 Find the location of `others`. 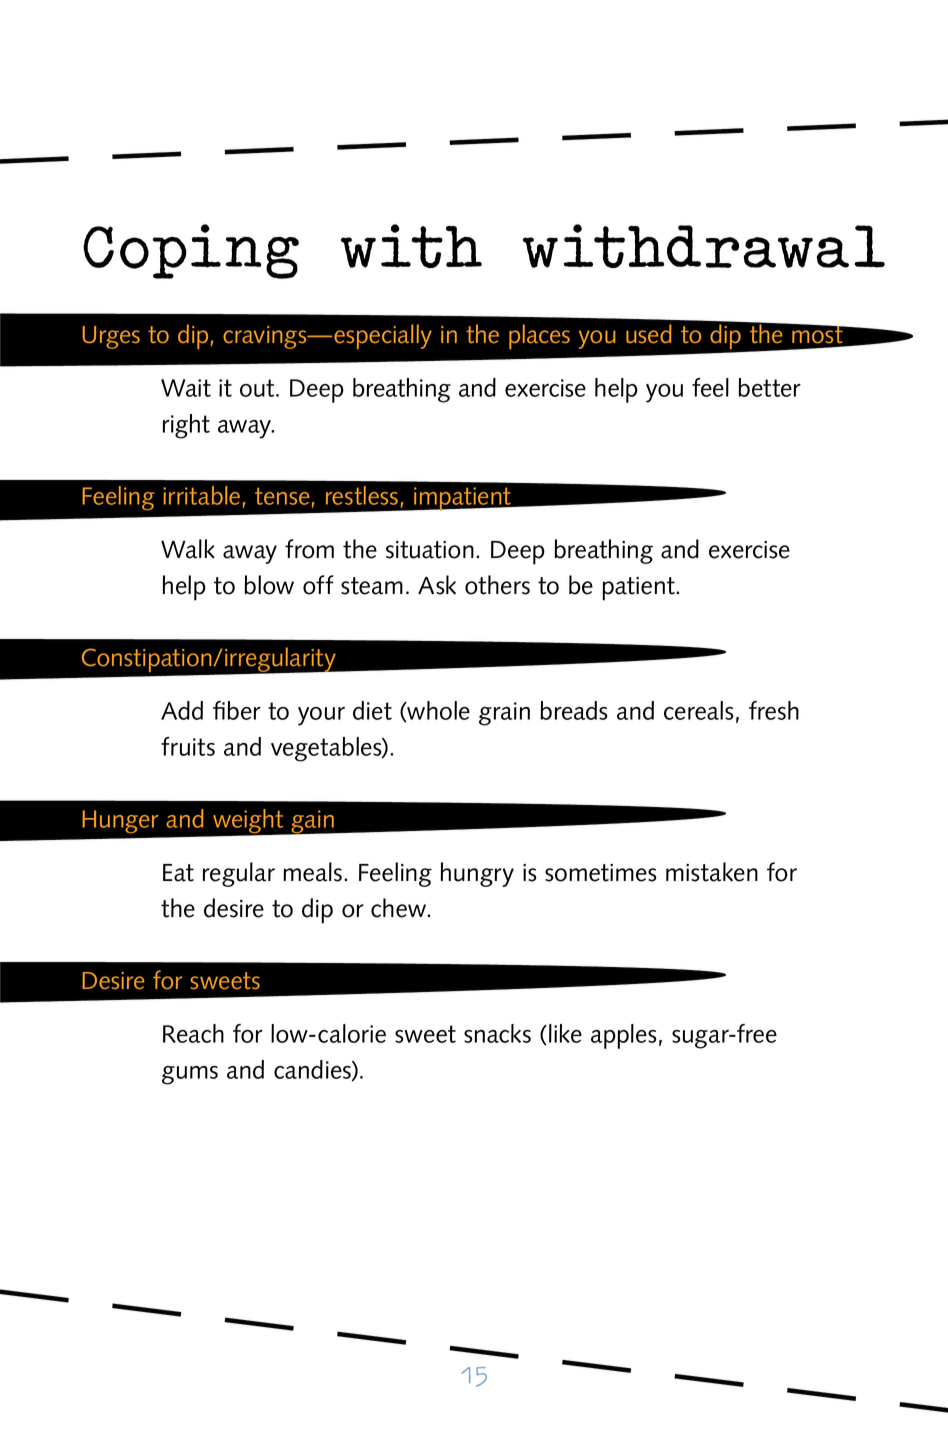

others is located at coordinates (497, 585).
